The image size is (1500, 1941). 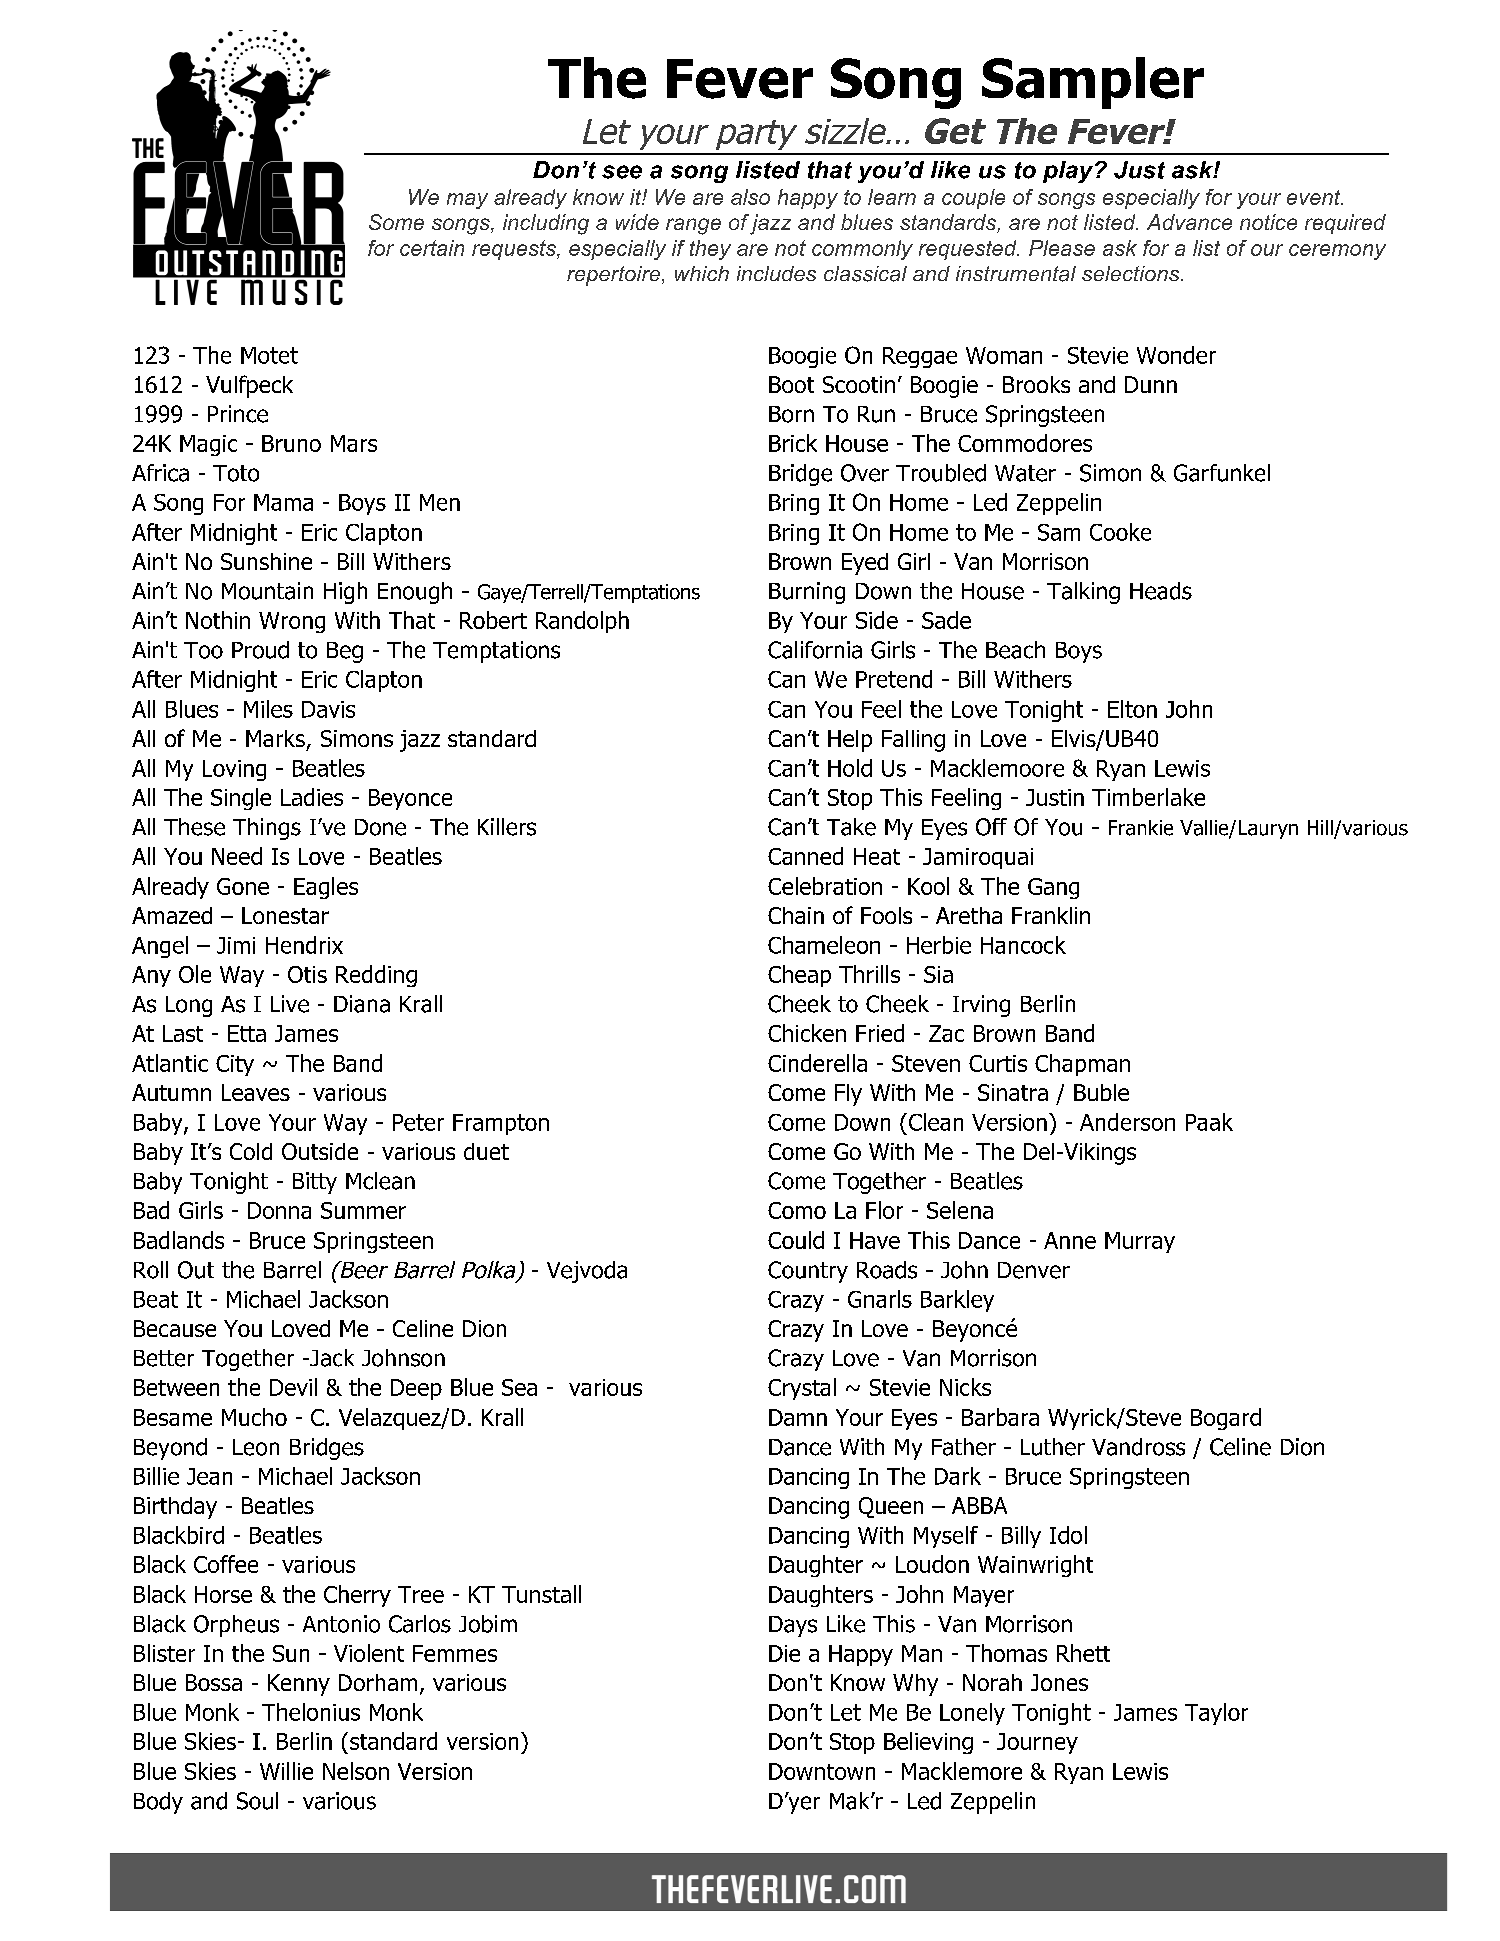 What do you see at coordinates (254, 1417) in the screenshot?
I see `Mucho` at bounding box center [254, 1417].
